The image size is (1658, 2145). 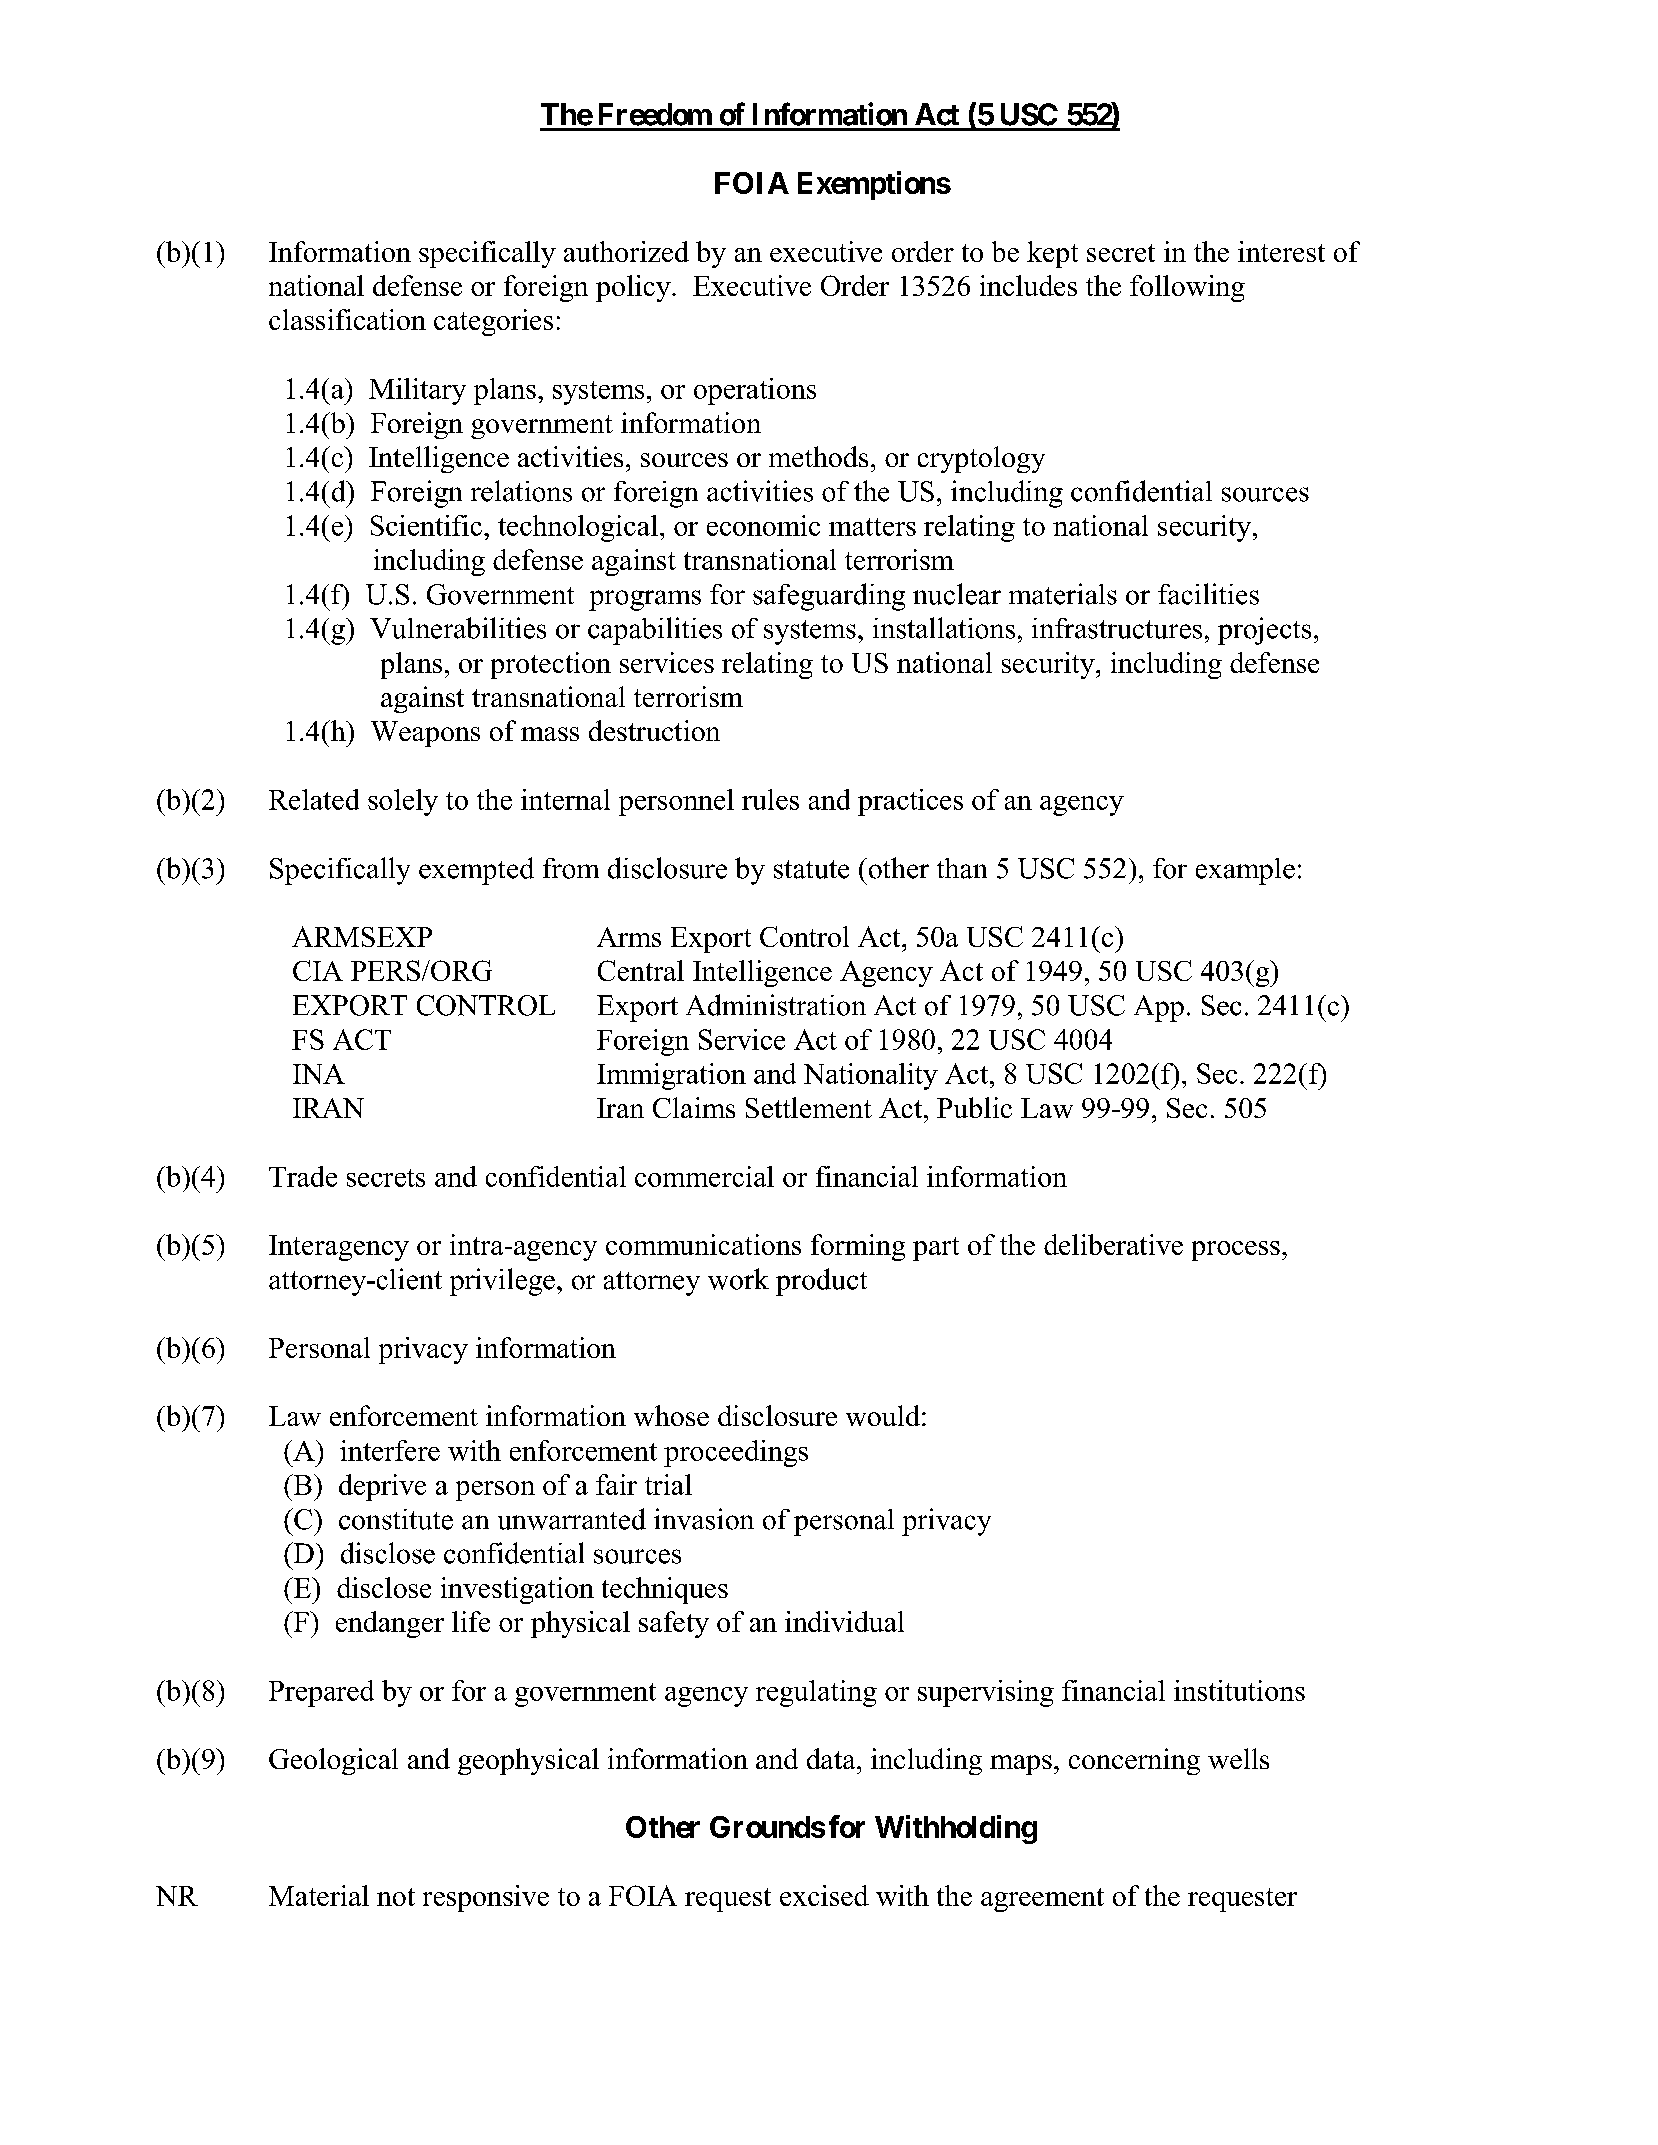 What do you see at coordinates (1159, 1008) in the screenshot?
I see `App` at bounding box center [1159, 1008].
